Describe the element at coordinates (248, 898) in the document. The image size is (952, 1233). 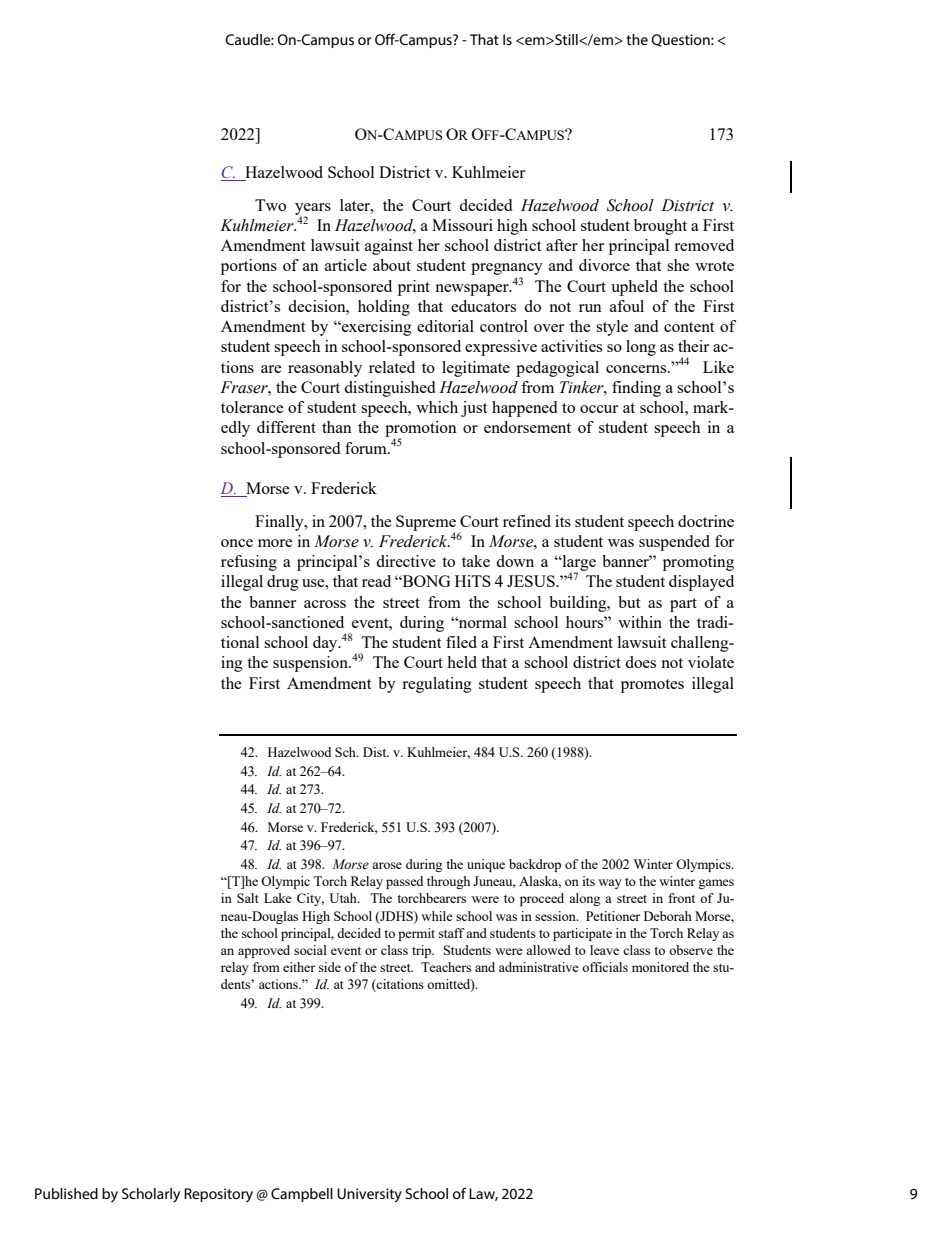
I see `Salt` at that location.
